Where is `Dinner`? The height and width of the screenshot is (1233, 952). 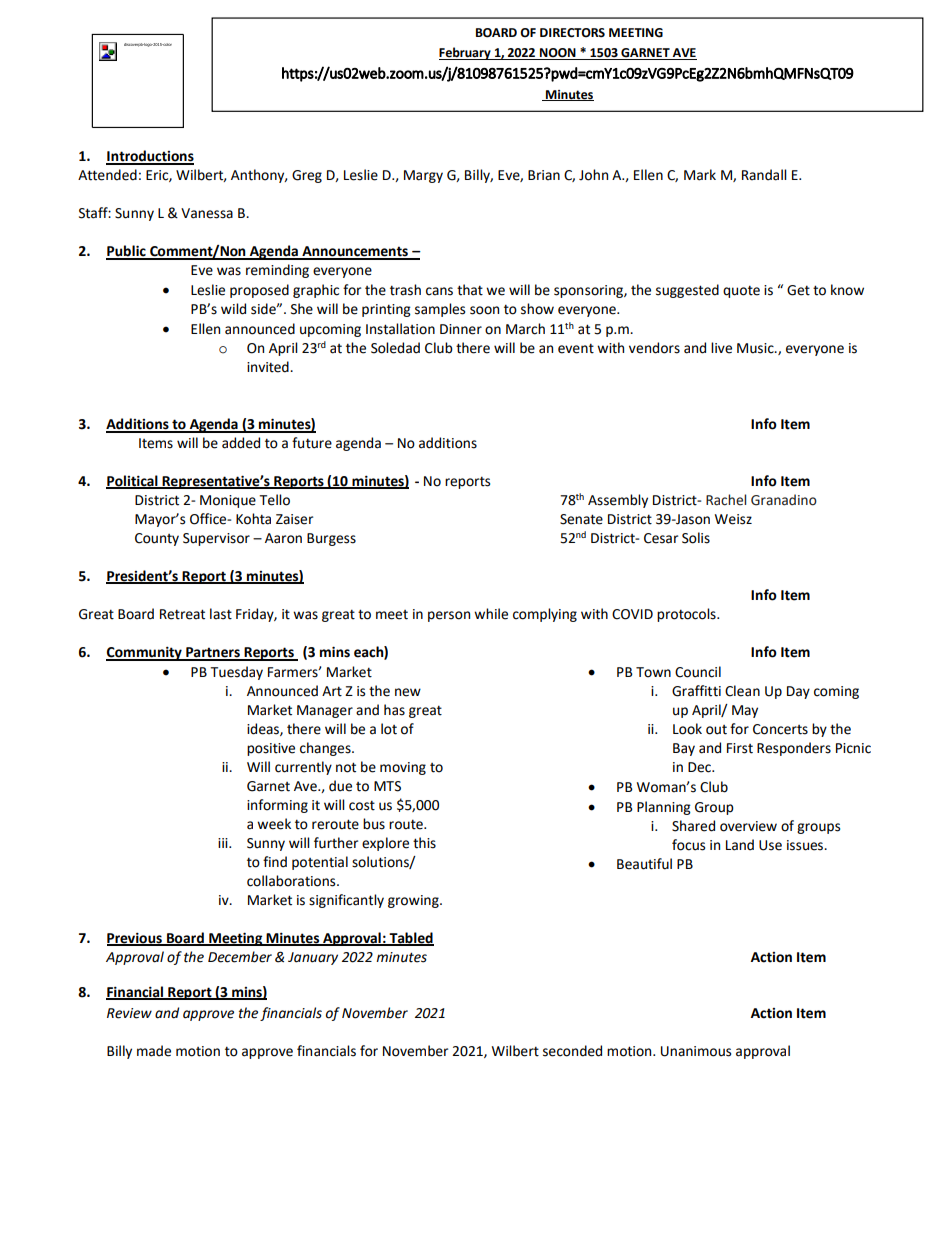
Dinner is located at coordinates (461, 329).
